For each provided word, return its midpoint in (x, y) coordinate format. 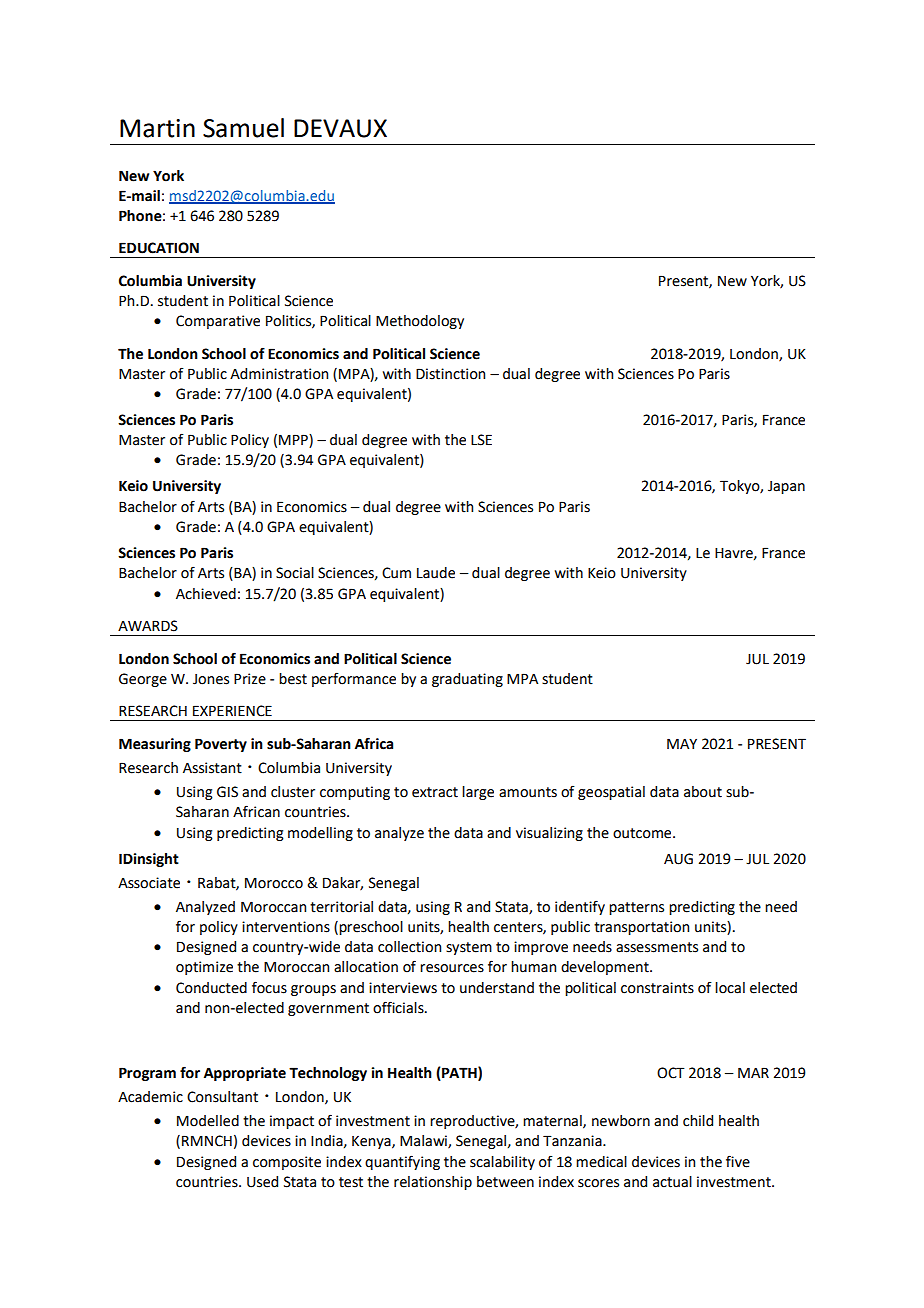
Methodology (420, 322)
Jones (211, 679)
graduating (467, 680)
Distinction (450, 374)
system (469, 948)
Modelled (208, 1121)
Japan (786, 487)
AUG (678, 859)
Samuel (243, 128)
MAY (682, 743)
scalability (502, 1163)
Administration (279, 374)
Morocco (274, 883)
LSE (481, 440)
